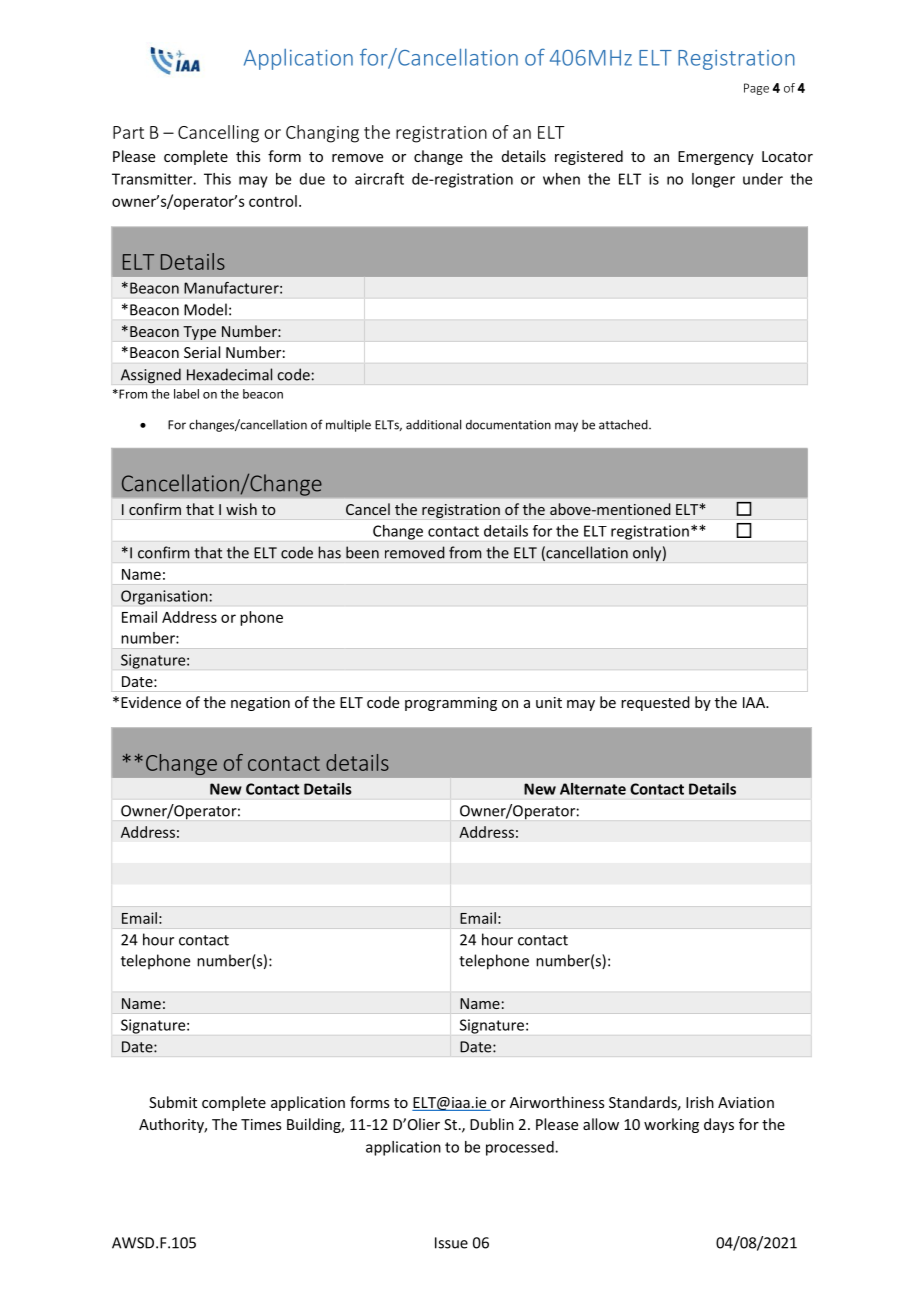 This page has height=1307, width=924. Describe the element at coordinates (624, 424) in the page. I see `attached` at that location.
